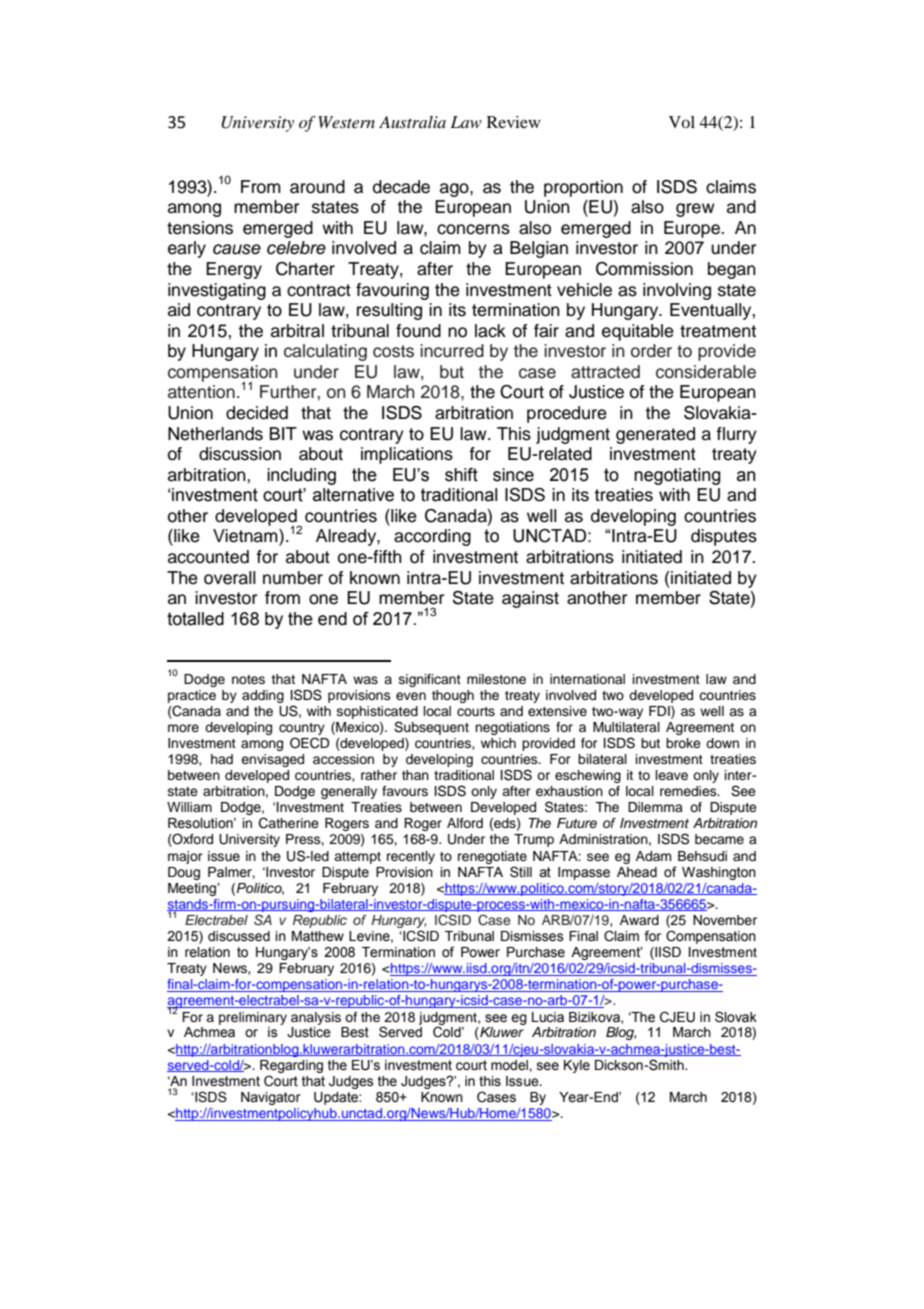  What do you see at coordinates (461, 475) in the page?
I see `shift` at bounding box center [461, 475].
